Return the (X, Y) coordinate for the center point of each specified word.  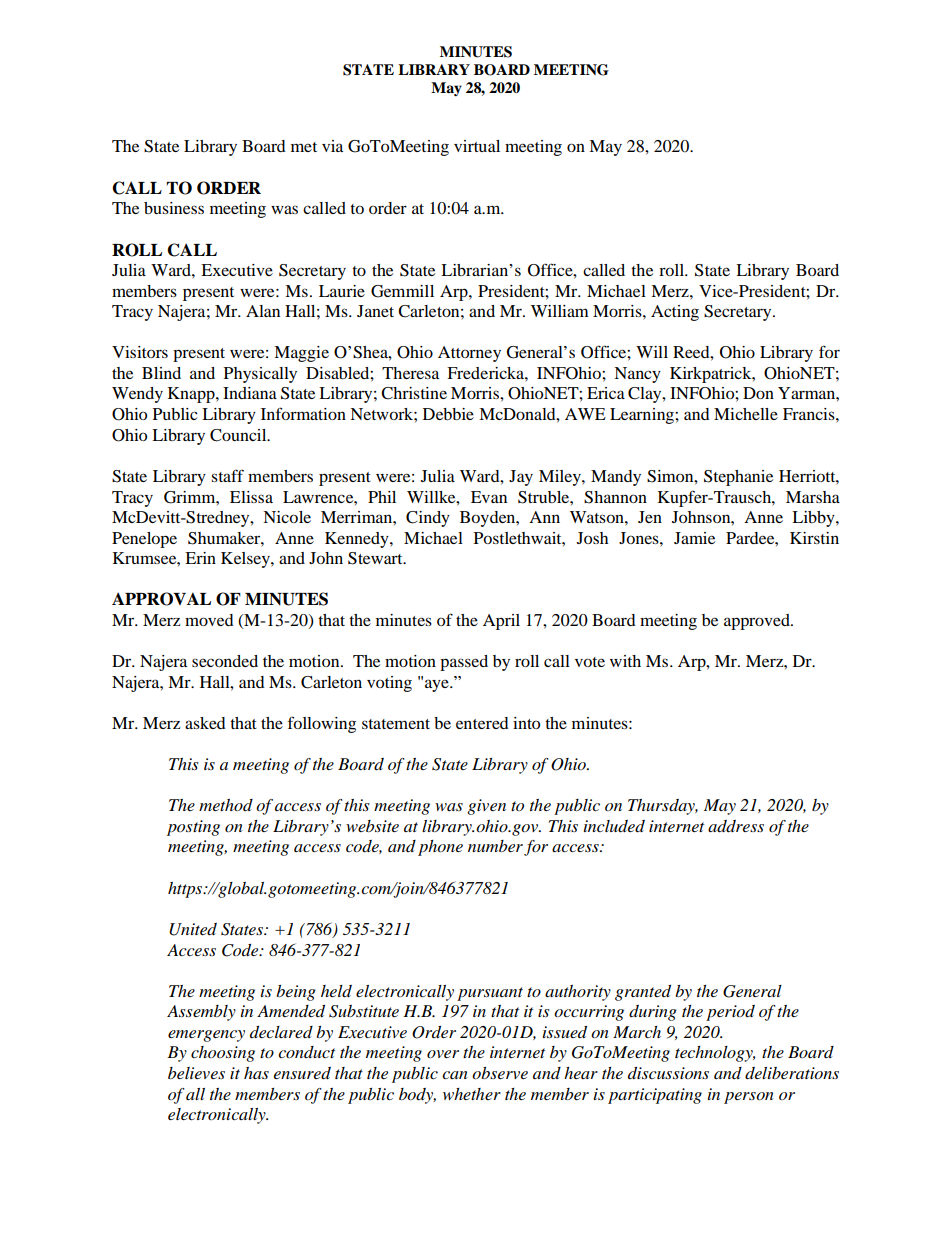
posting (193, 828)
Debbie (448, 414)
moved (209, 620)
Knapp (192, 395)
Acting (675, 313)
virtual (477, 146)
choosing (223, 1054)
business (174, 208)
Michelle (746, 414)
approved (758, 622)
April (501, 622)
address (736, 826)
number (495, 846)
